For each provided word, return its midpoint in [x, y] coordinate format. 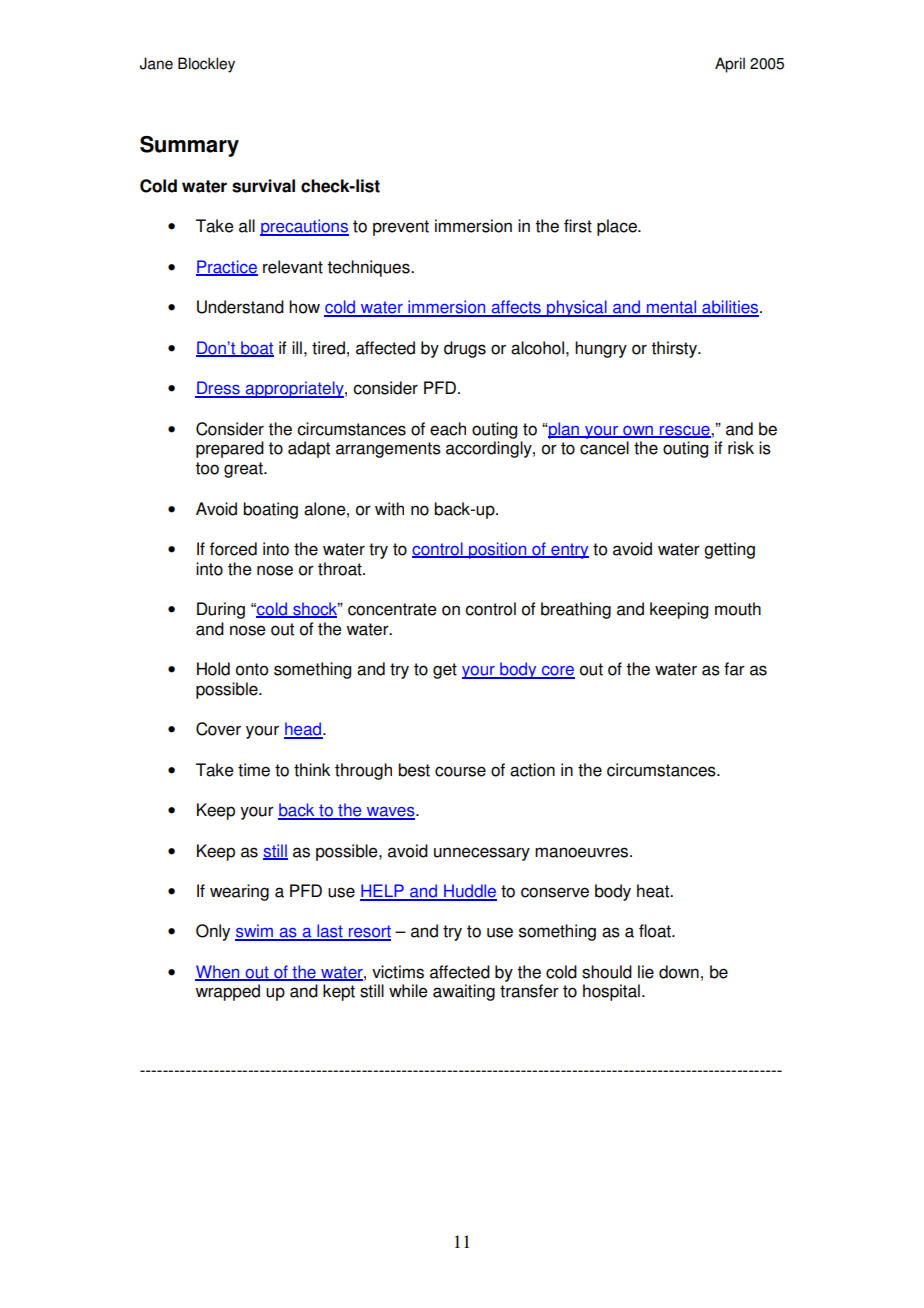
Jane [156, 63]
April [730, 65]
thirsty [675, 349]
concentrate [392, 609]
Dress [218, 389]
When [218, 973]
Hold [213, 669]
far [734, 669]
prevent [401, 228]
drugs [465, 349]
